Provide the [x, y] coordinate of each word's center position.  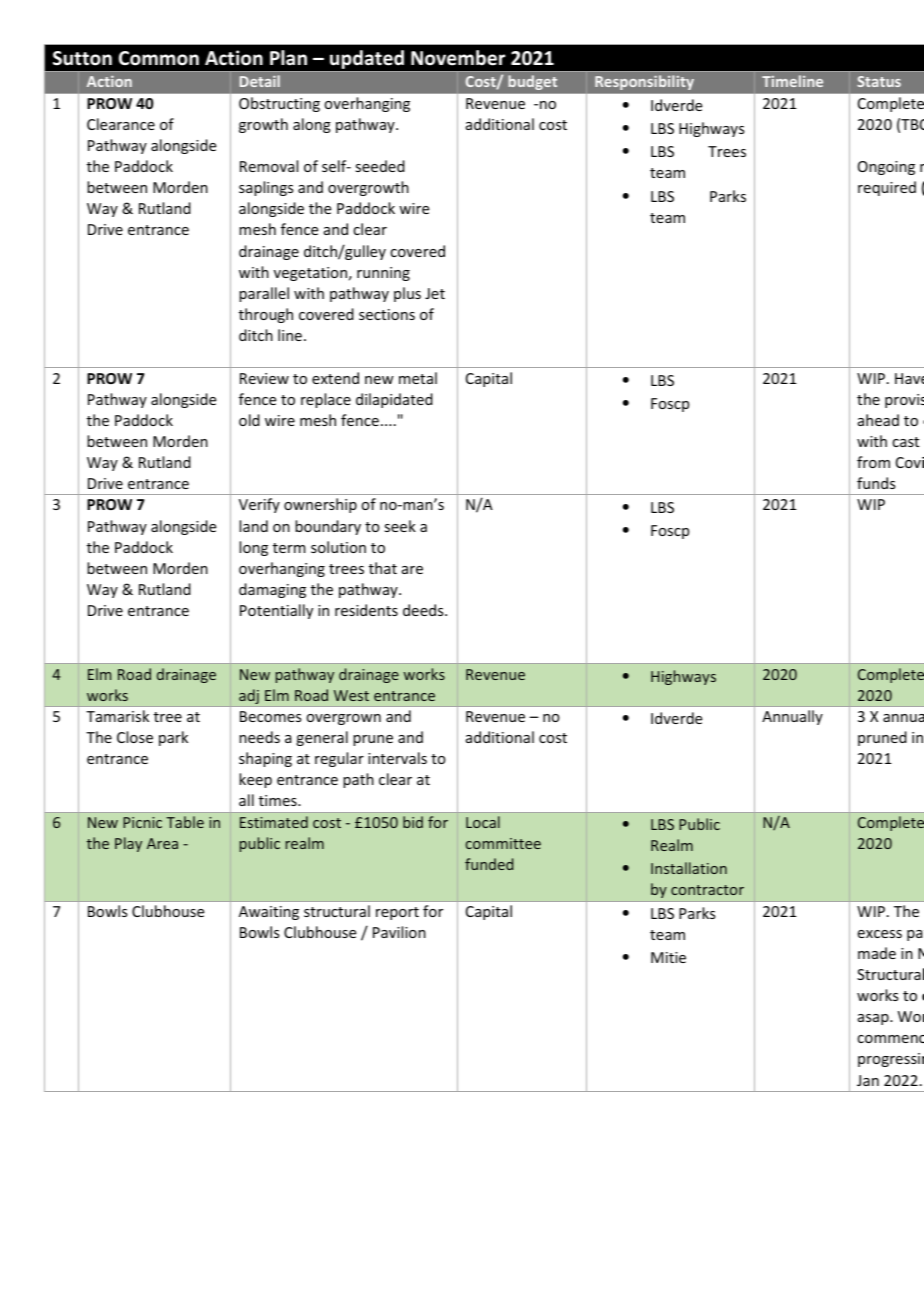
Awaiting [269, 913]
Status [879, 81]
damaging [272, 590]
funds [876, 483]
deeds [424, 610]
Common [159, 58]
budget [533, 82]
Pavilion [399, 932]
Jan [868, 1080]
